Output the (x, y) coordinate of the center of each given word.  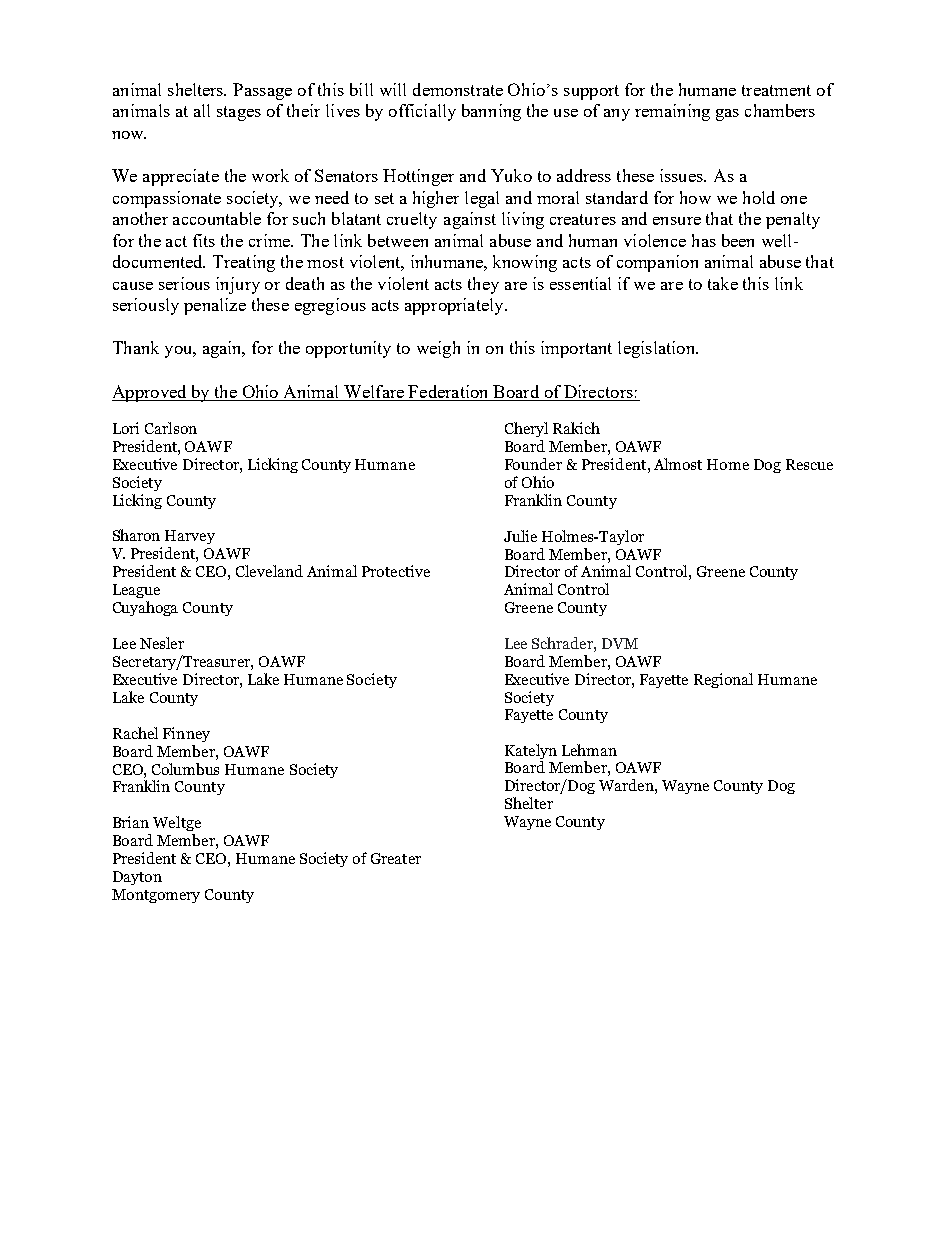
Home (728, 464)
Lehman (589, 750)
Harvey (190, 537)
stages (239, 113)
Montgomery (156, 896)
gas (727, 115)
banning (491, 112)
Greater (396, 858)
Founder (533, 464)
